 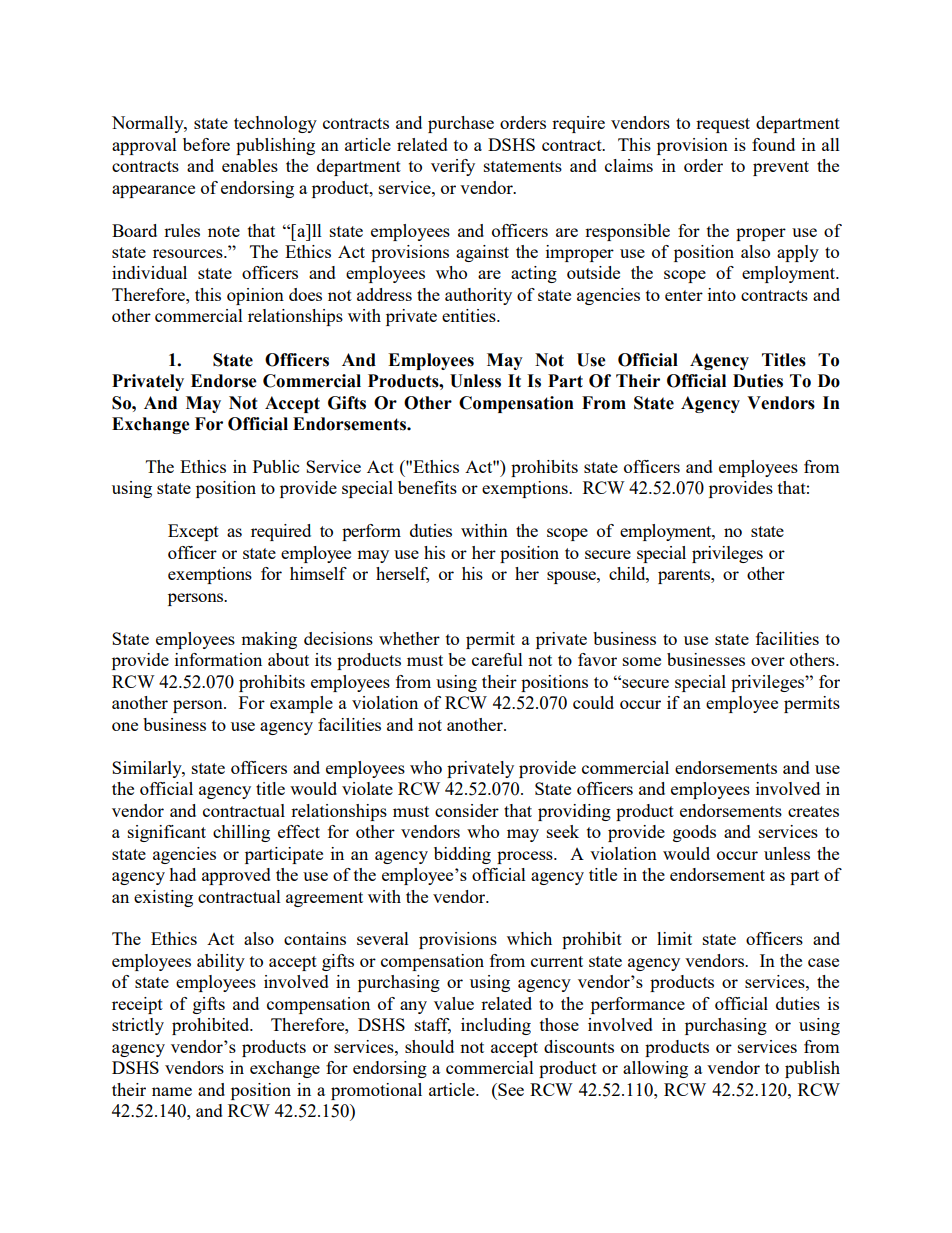 What do you see at coordinates (206, 144) in the image?
I see `before` at bounding box center [206, 144].
